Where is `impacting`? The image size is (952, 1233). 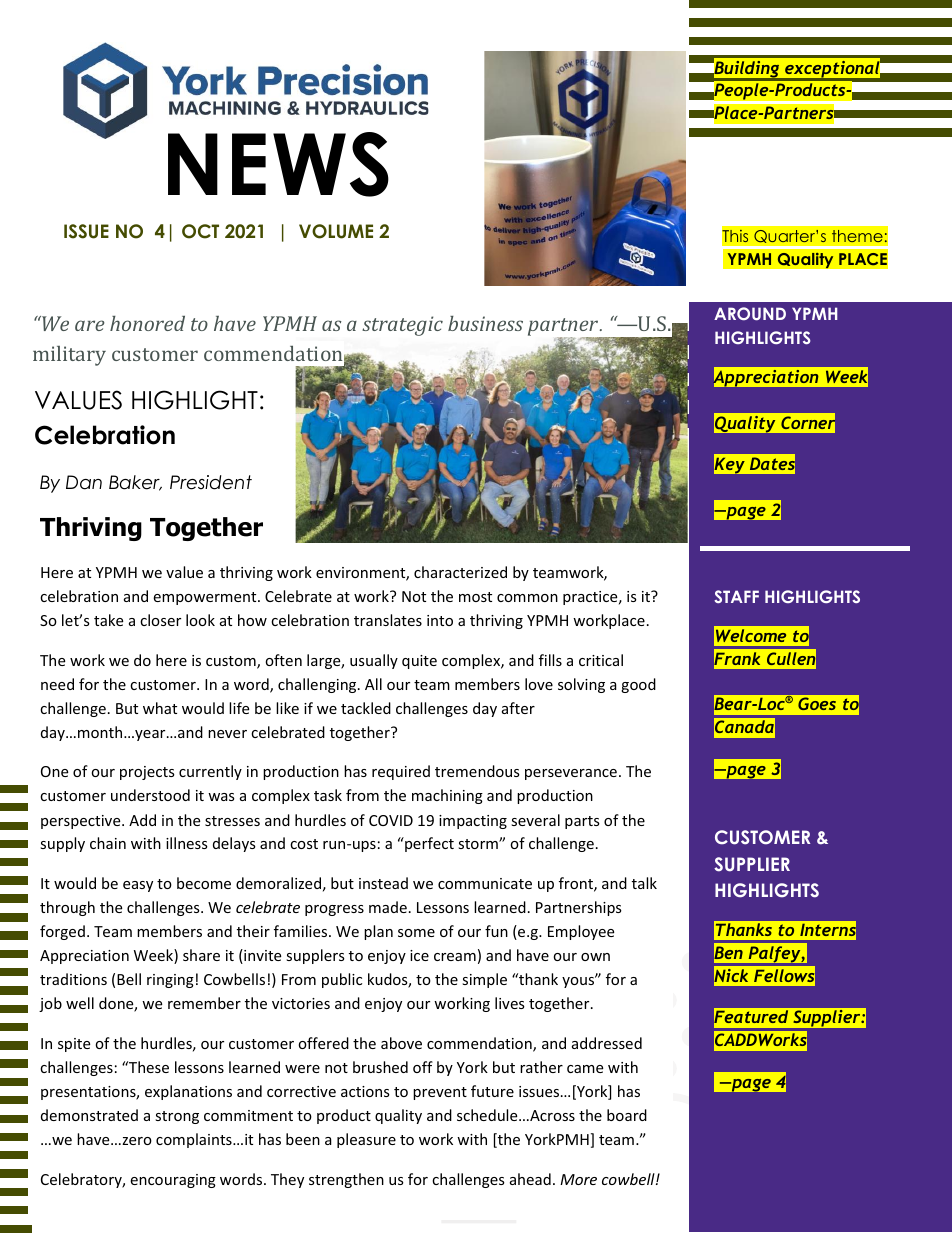 impacting is located at coordinates (473, 822).
